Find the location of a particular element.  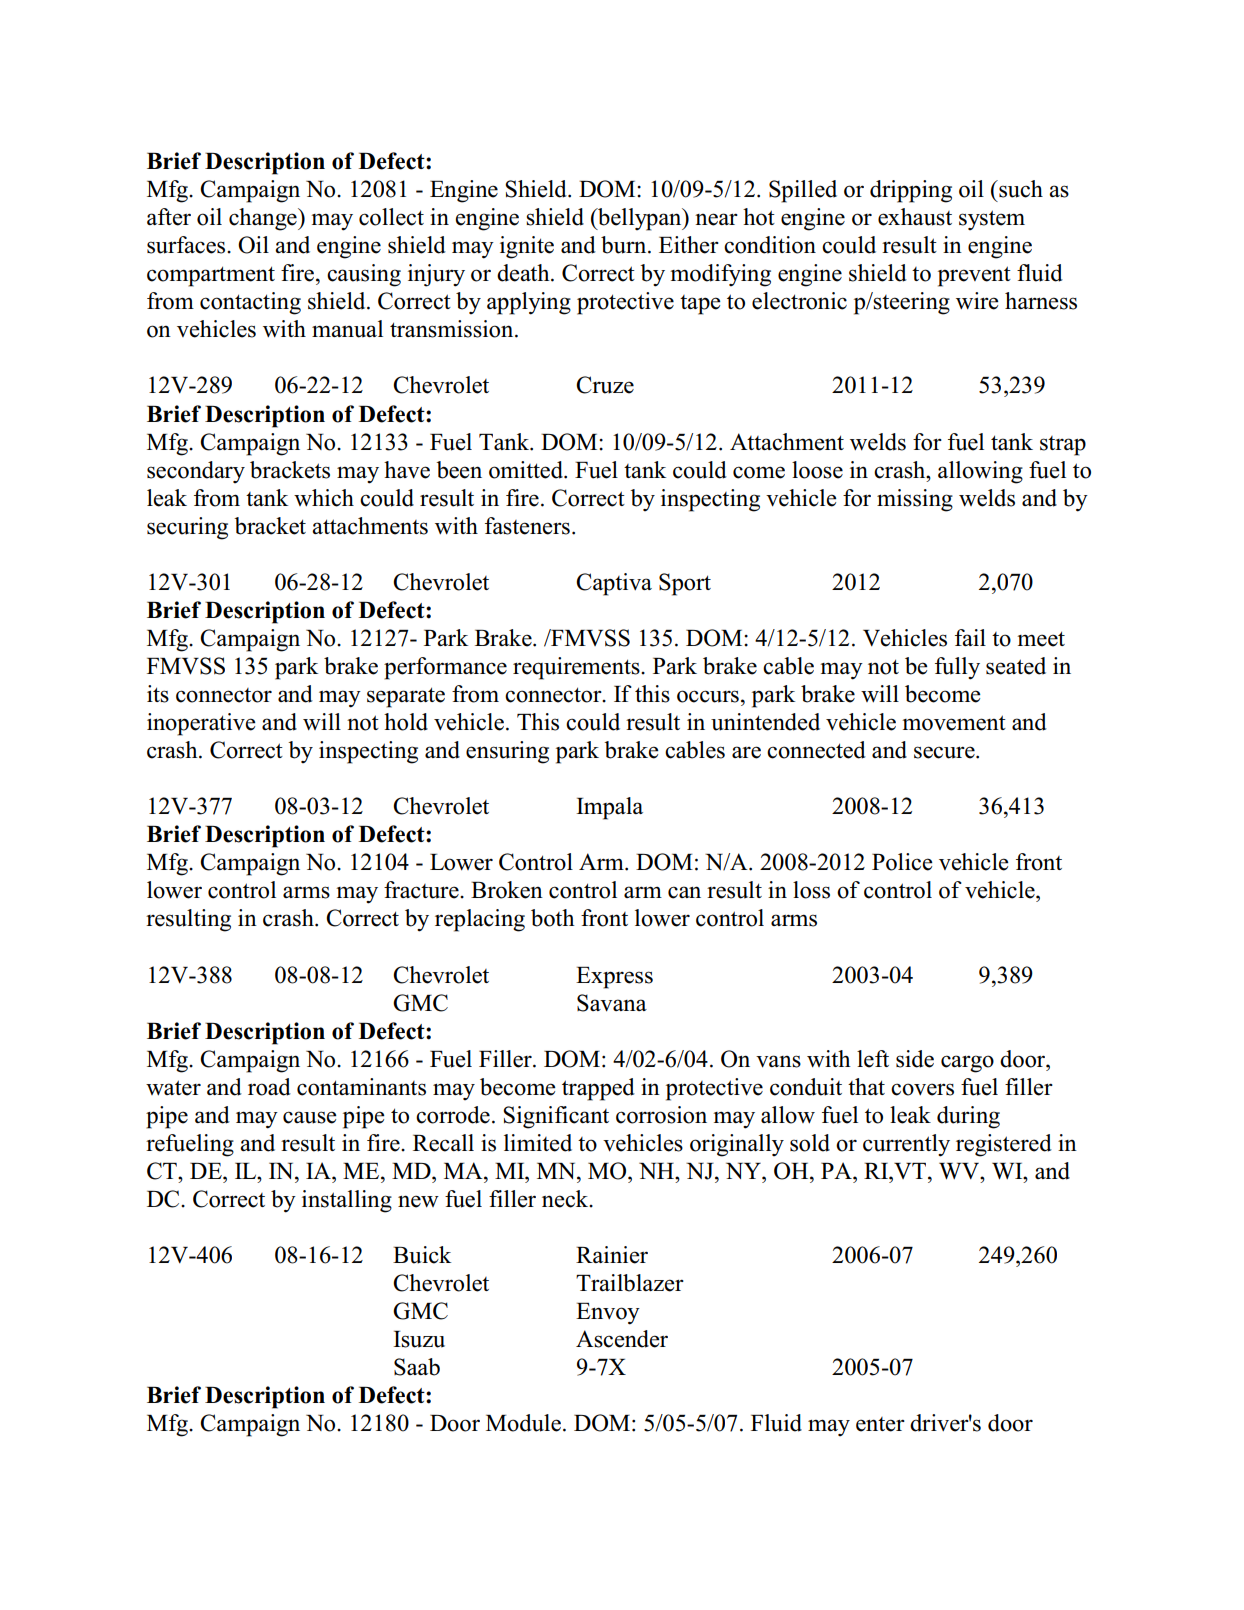

Ascender is located at coordinates (622, 1339).
